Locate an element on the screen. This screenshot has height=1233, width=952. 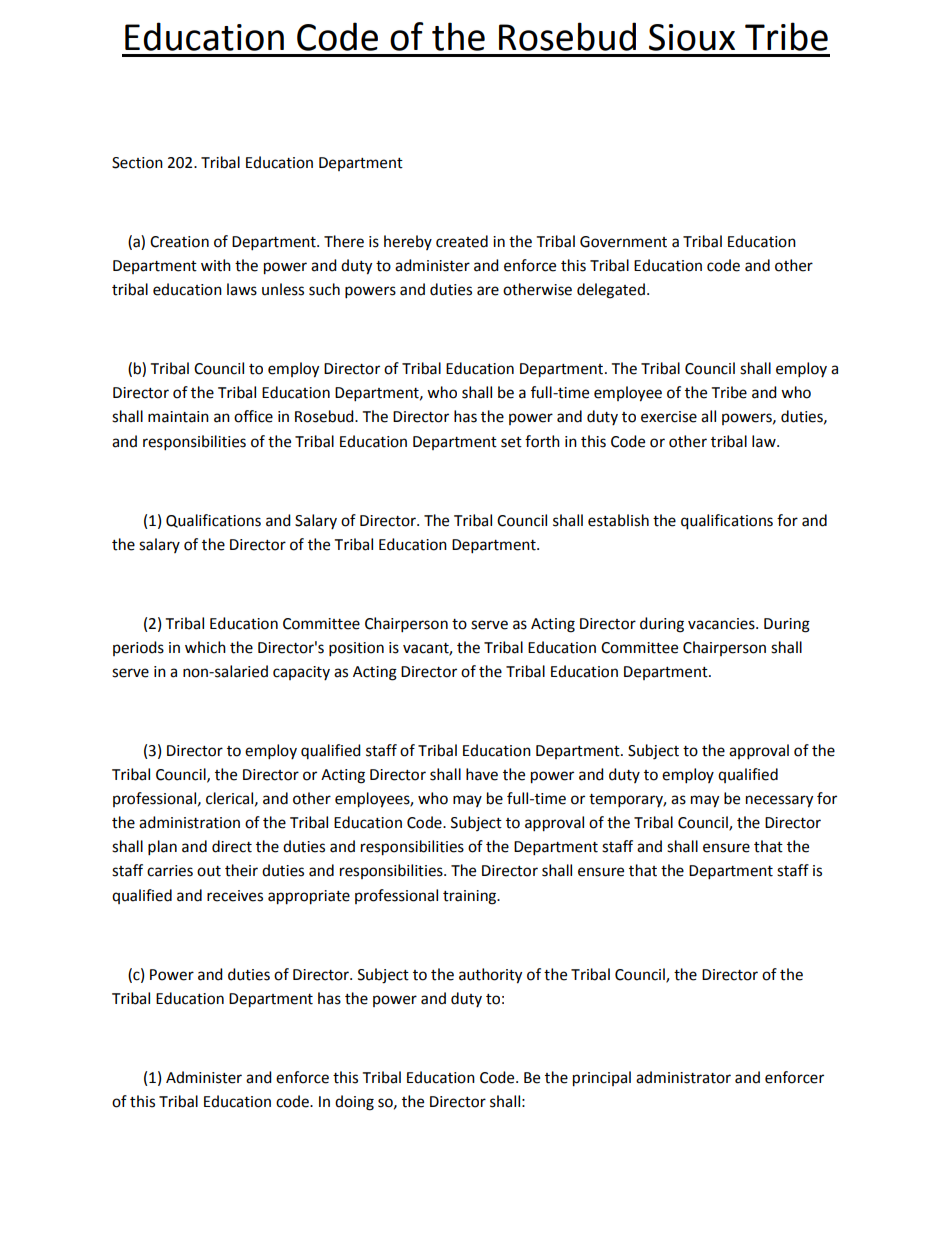
Section is located at coordinates (137, 163).
